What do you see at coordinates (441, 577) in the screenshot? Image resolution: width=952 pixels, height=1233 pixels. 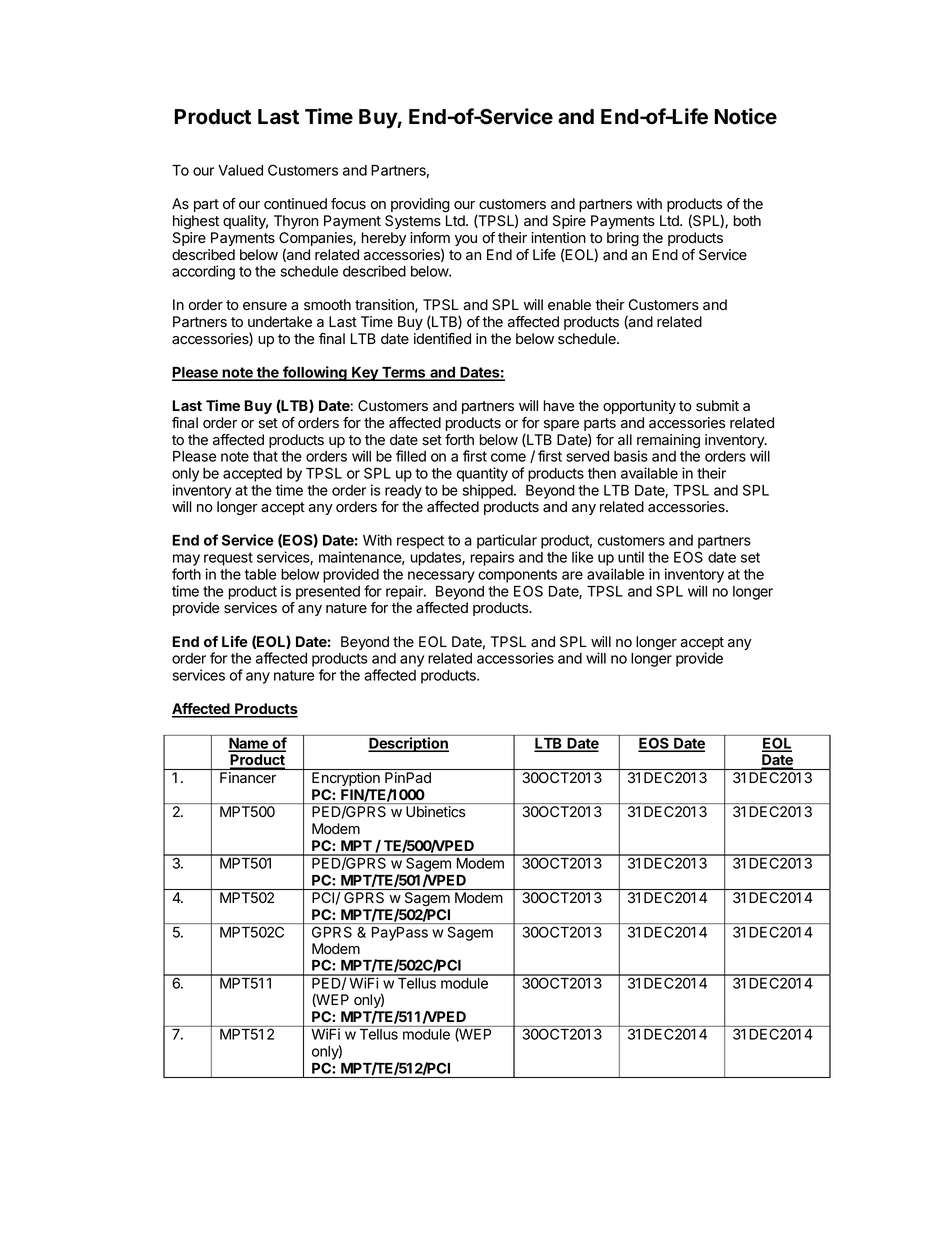 I see `necessary` at bounding box center [441, 577].
